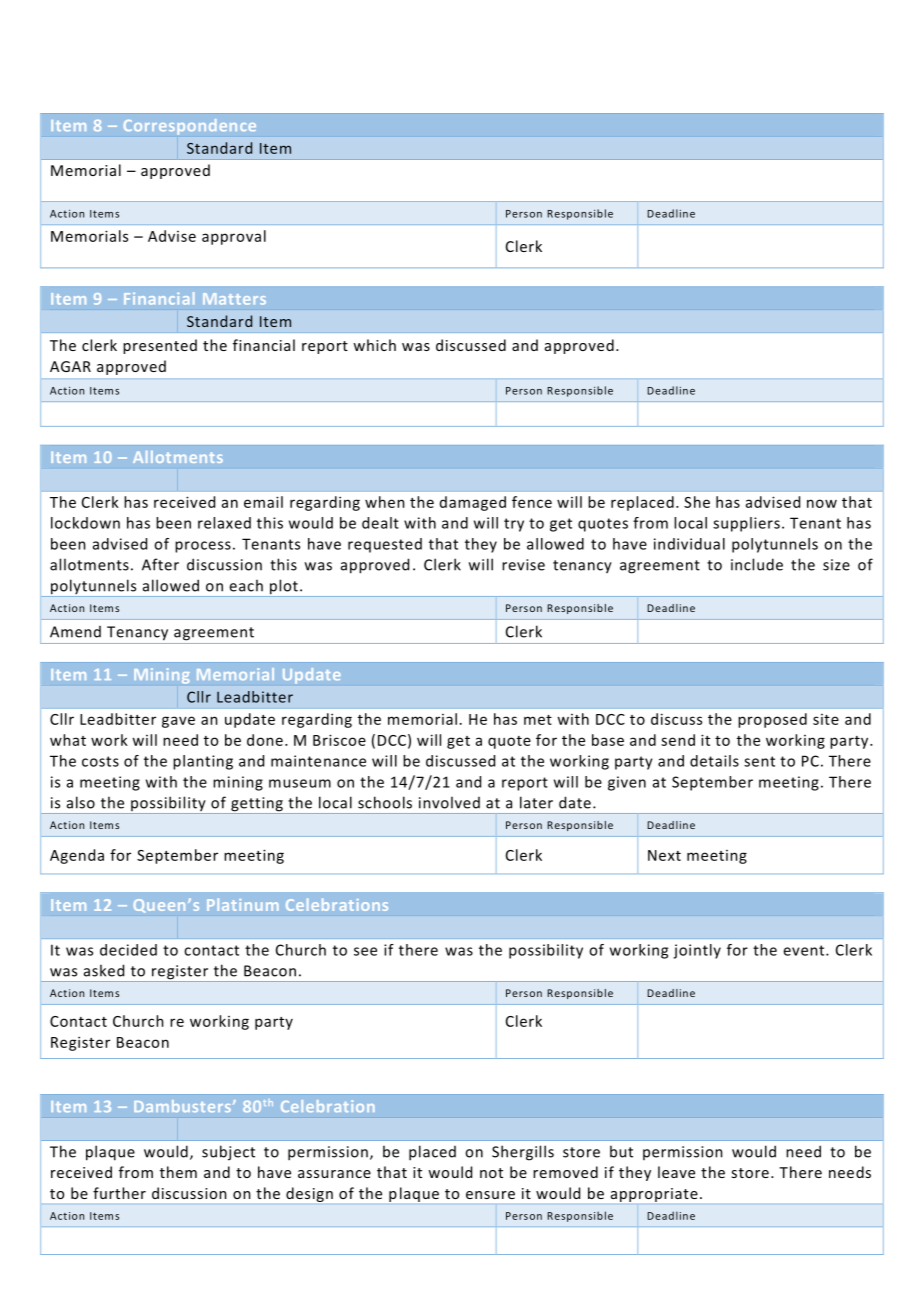 The height and width of the screenshot is (1308, 924). Describe the element at coordinates (234, 237) in the screenshot. I see `approval` at that location.
